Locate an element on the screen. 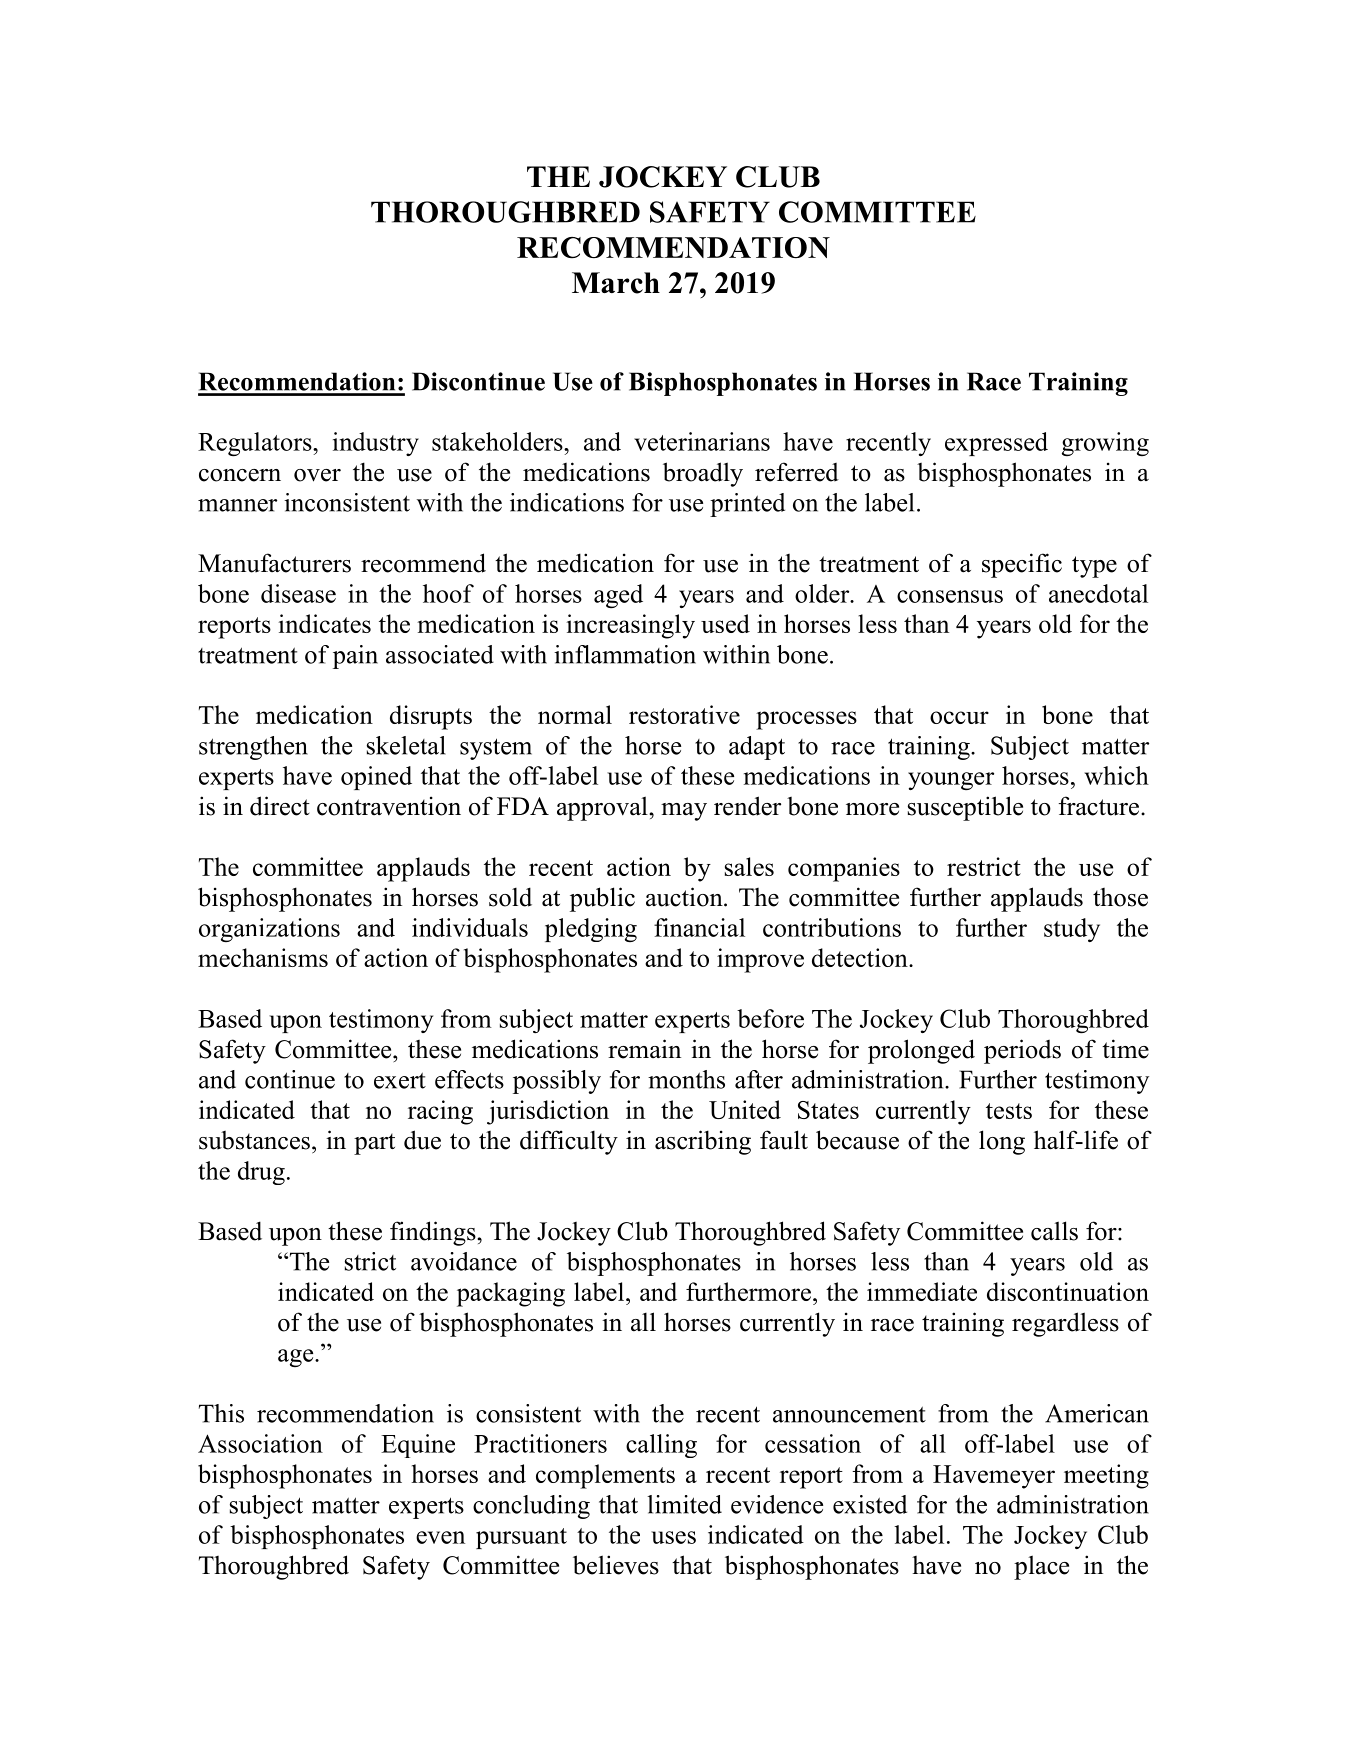 The height and width of the screenshot is (1743, 1347). study is located at coordinates (1072, 930).
